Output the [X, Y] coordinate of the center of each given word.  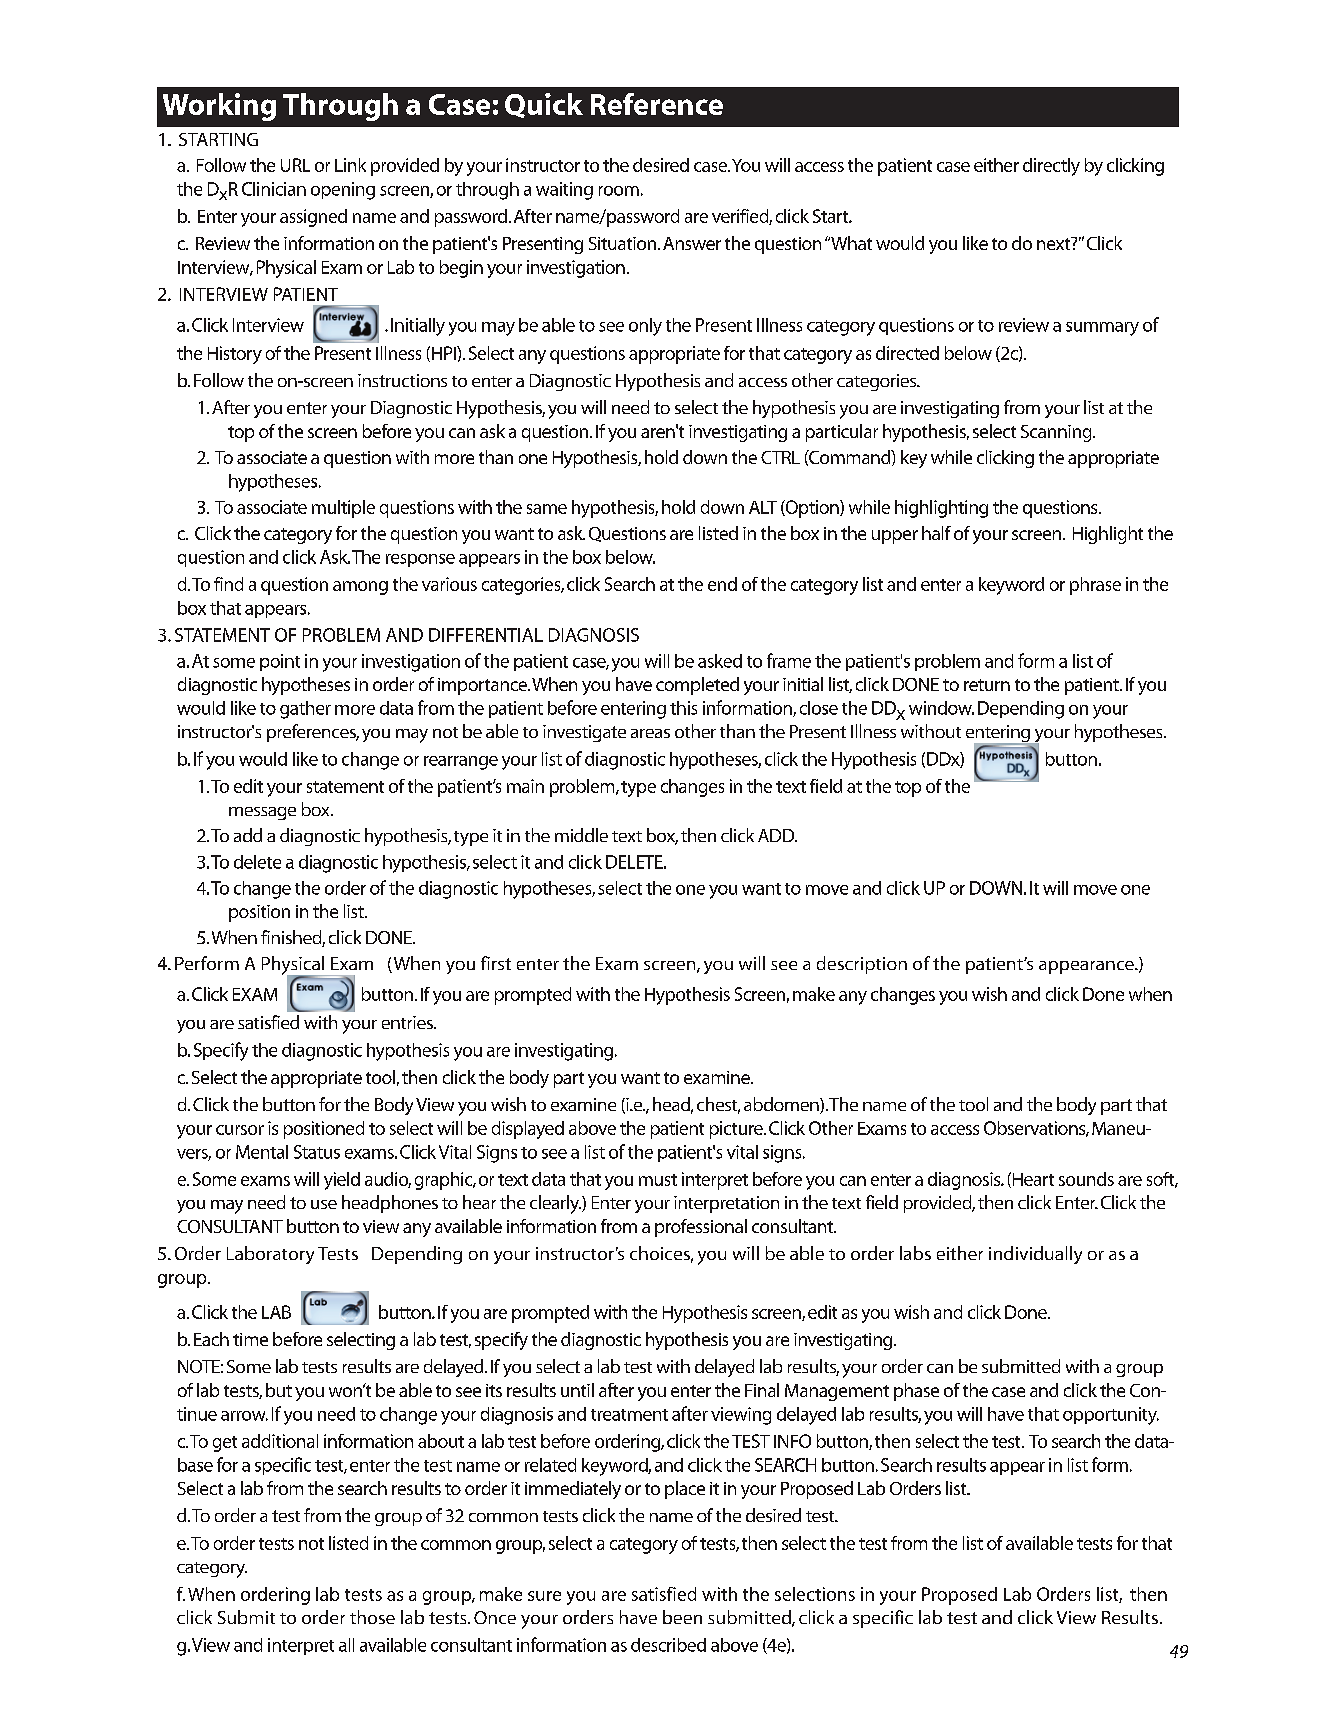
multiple [343, 509]
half [936, 533]
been [682, 1617]
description [862, 965]
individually [1035, 1255]
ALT [763, 507]
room [619, 191]
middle [581, 835]
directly [1051, 167]
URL [295, 165]
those [372, 1617]
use [324, 1204]
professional [701, 1228]
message [262, 813]
